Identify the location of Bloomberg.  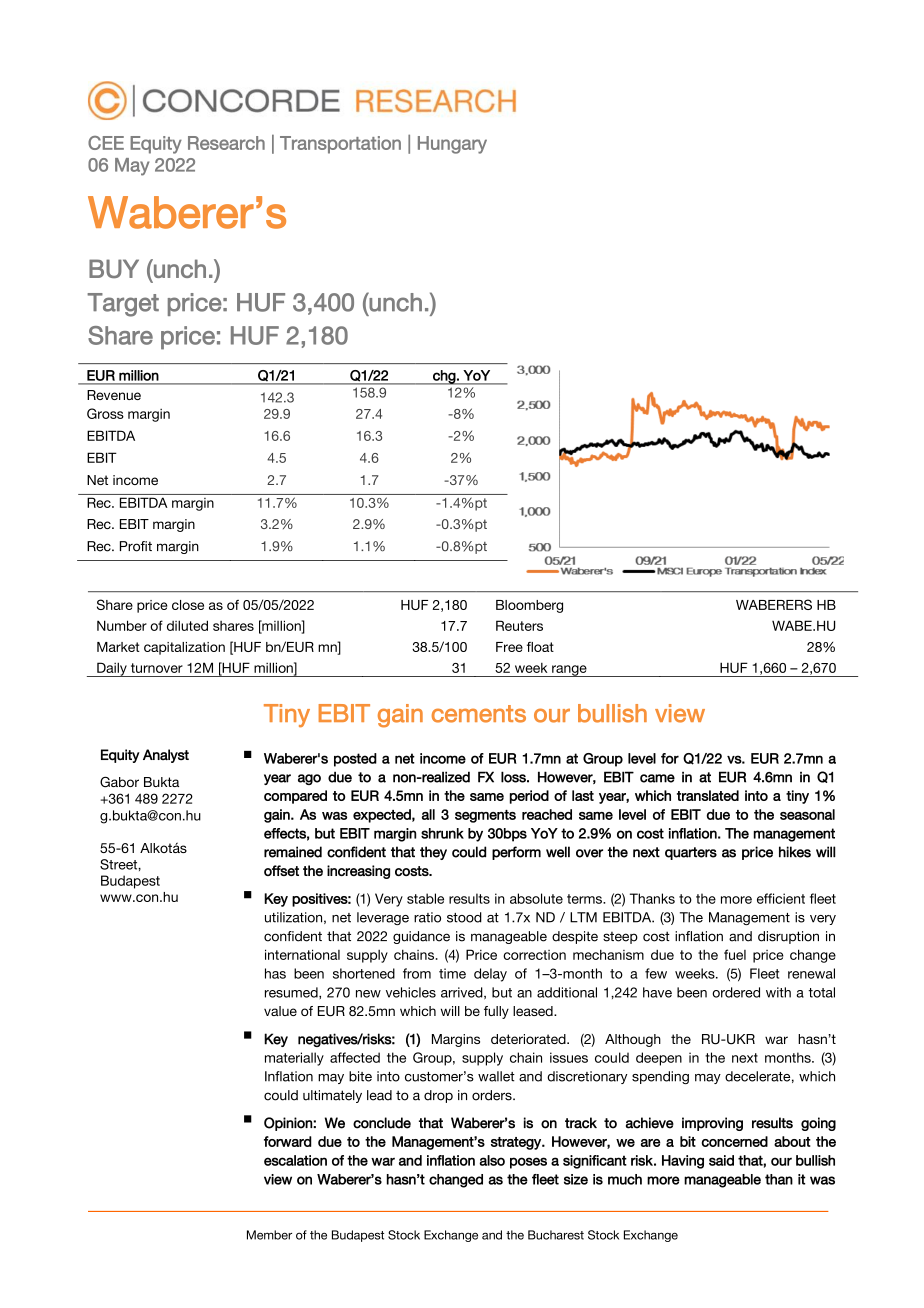
(529, 606).
